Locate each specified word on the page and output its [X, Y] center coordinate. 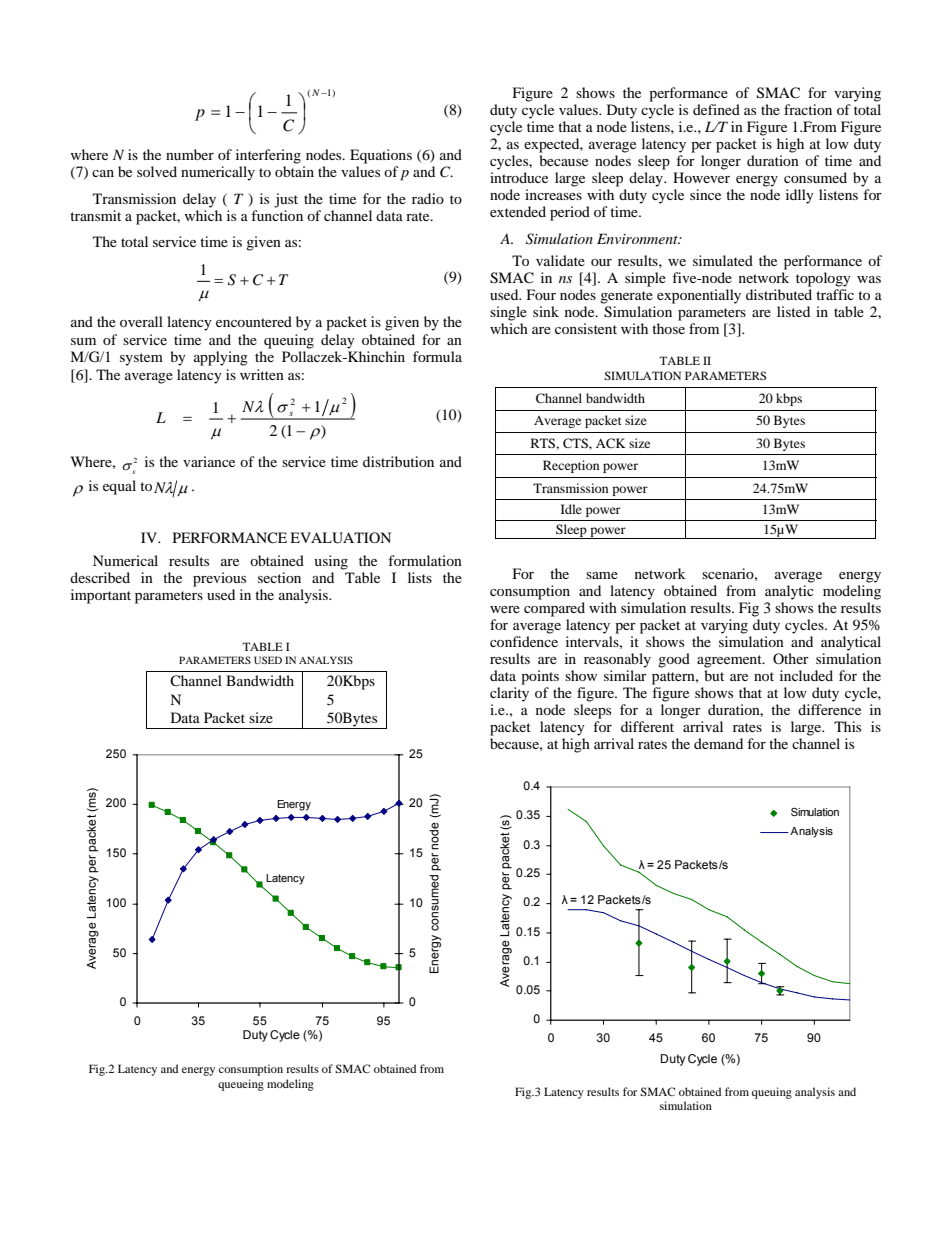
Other [791, 658]
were [505, 609]
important [101, 596]
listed [793, 311]
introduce [519, 177]
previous [219, 579]
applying [221, 358]
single [508, 313]
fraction [808, 109]
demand [718, 743]
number [190, 154]
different [647, 726]
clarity [509, 694]
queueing [241, 1085]
